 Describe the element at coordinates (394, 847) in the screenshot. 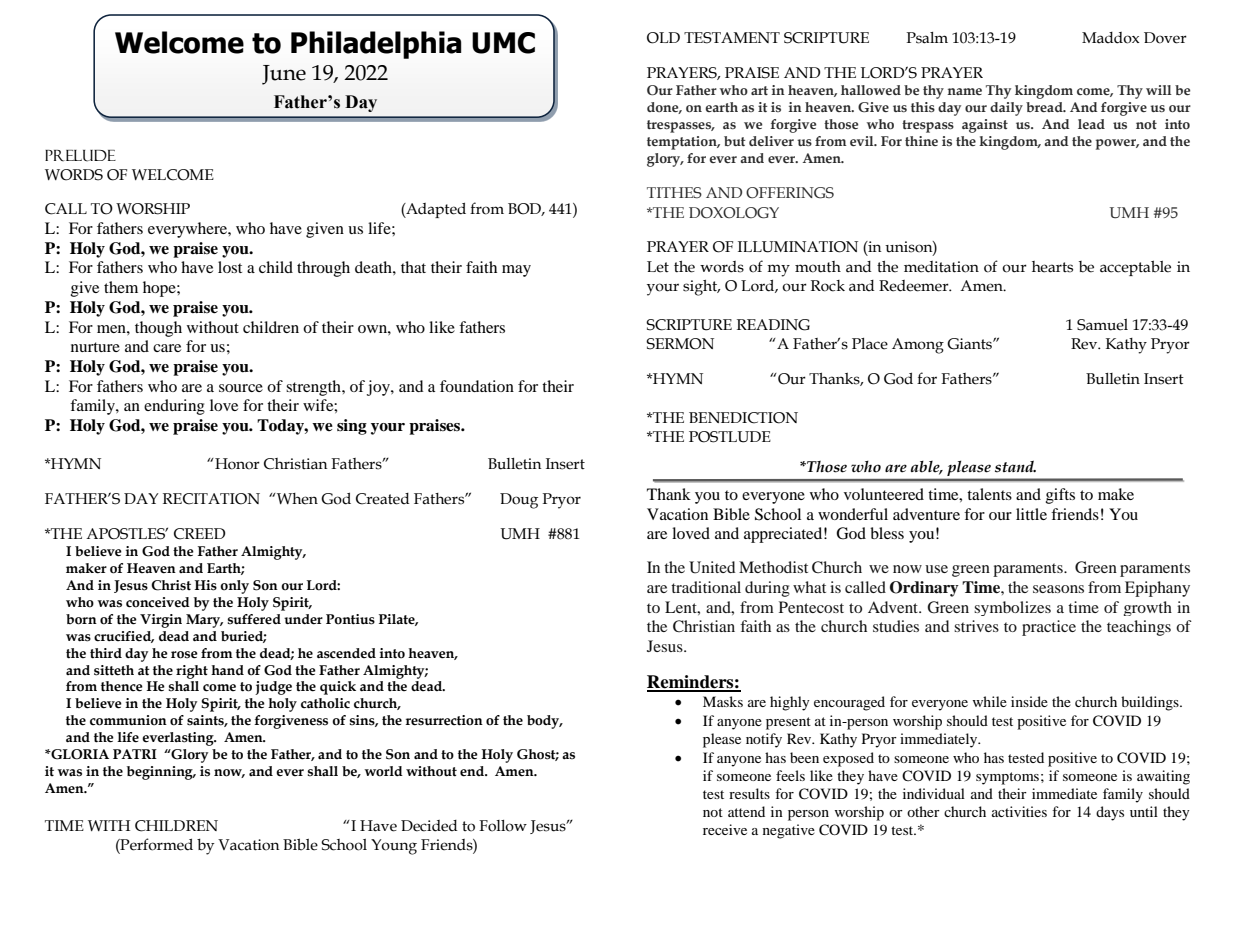

I see `Young` at that location.
